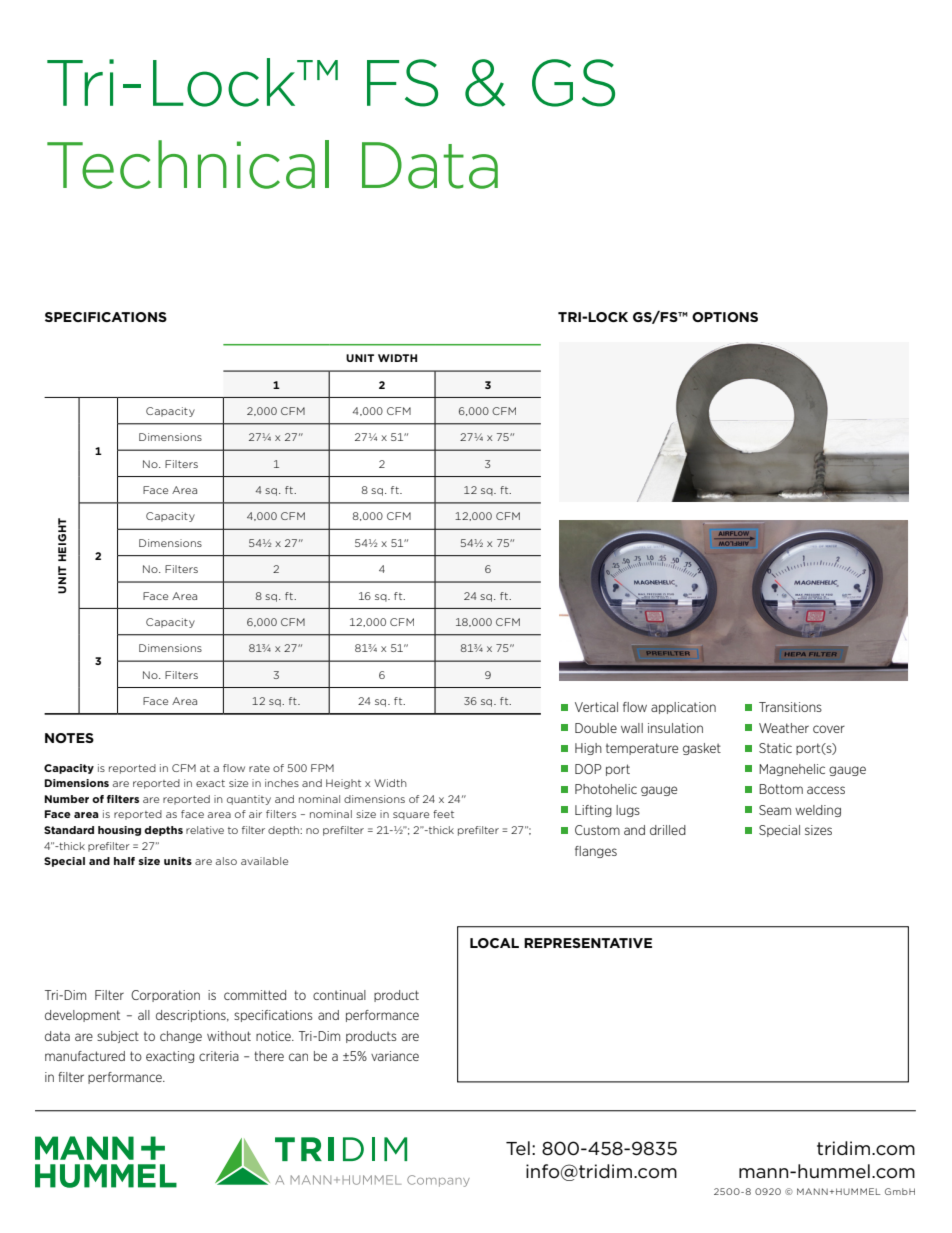  What do you see at coordinates (219, 1056) in the screenshot?
I see `criteria` at bounding box center [219, 1056].
